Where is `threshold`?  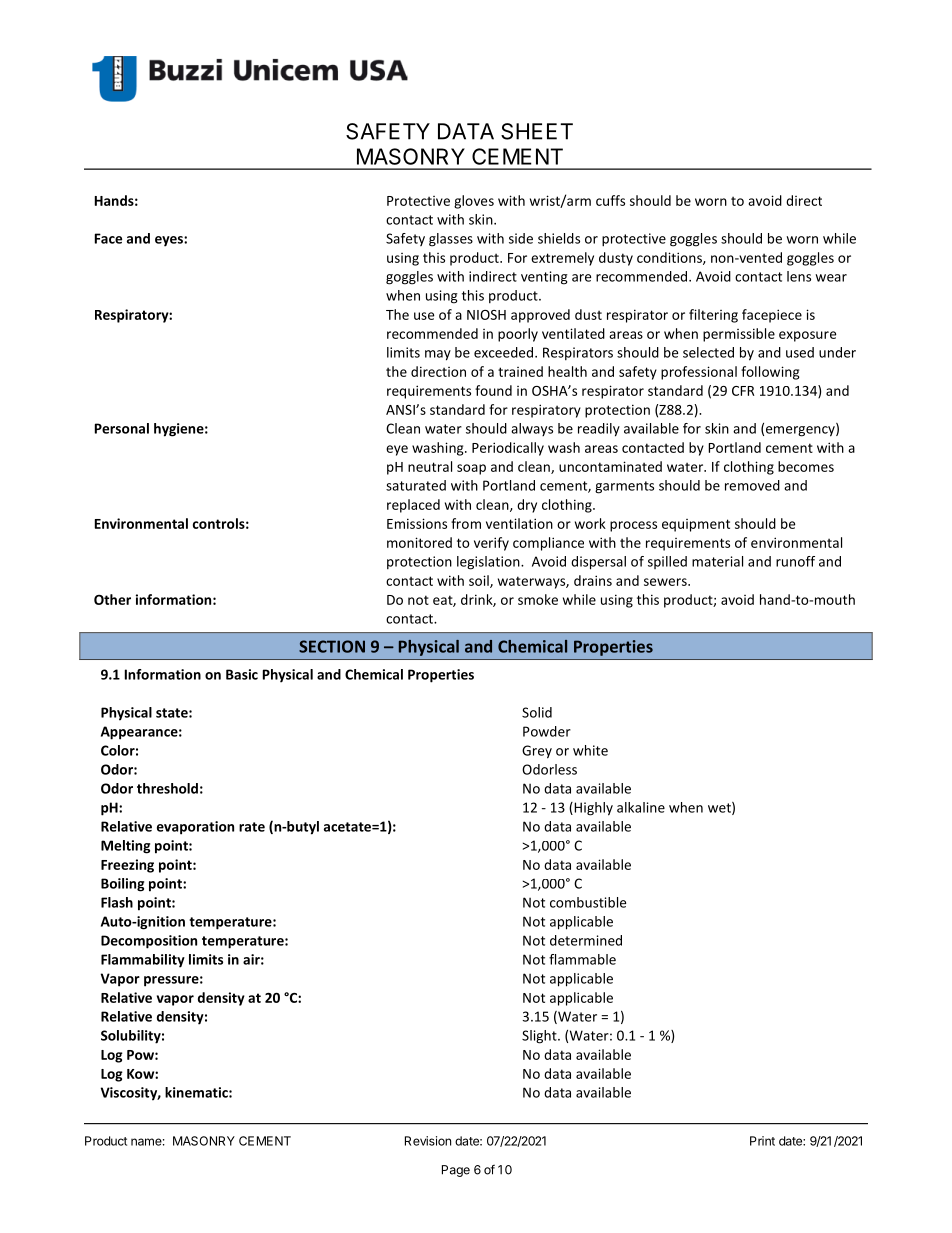 threshold is located at coordinates (167, 788).
